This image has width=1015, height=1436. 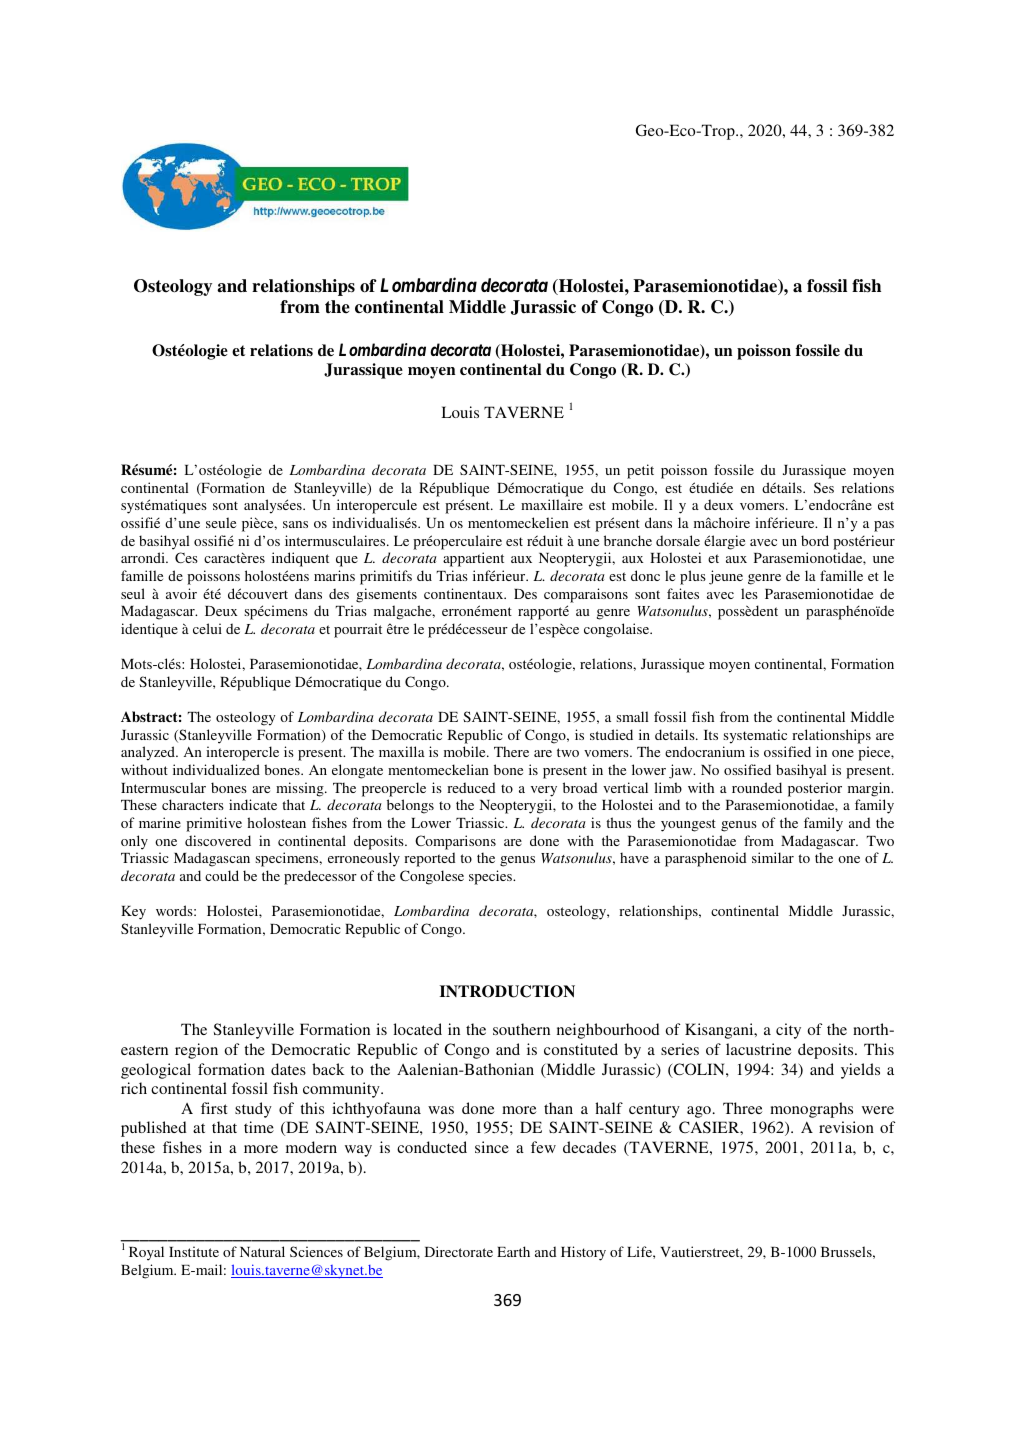 What do you see at coordinates (824, 487) in the image?
I see `Ses` at bounding box center [824, 487].
